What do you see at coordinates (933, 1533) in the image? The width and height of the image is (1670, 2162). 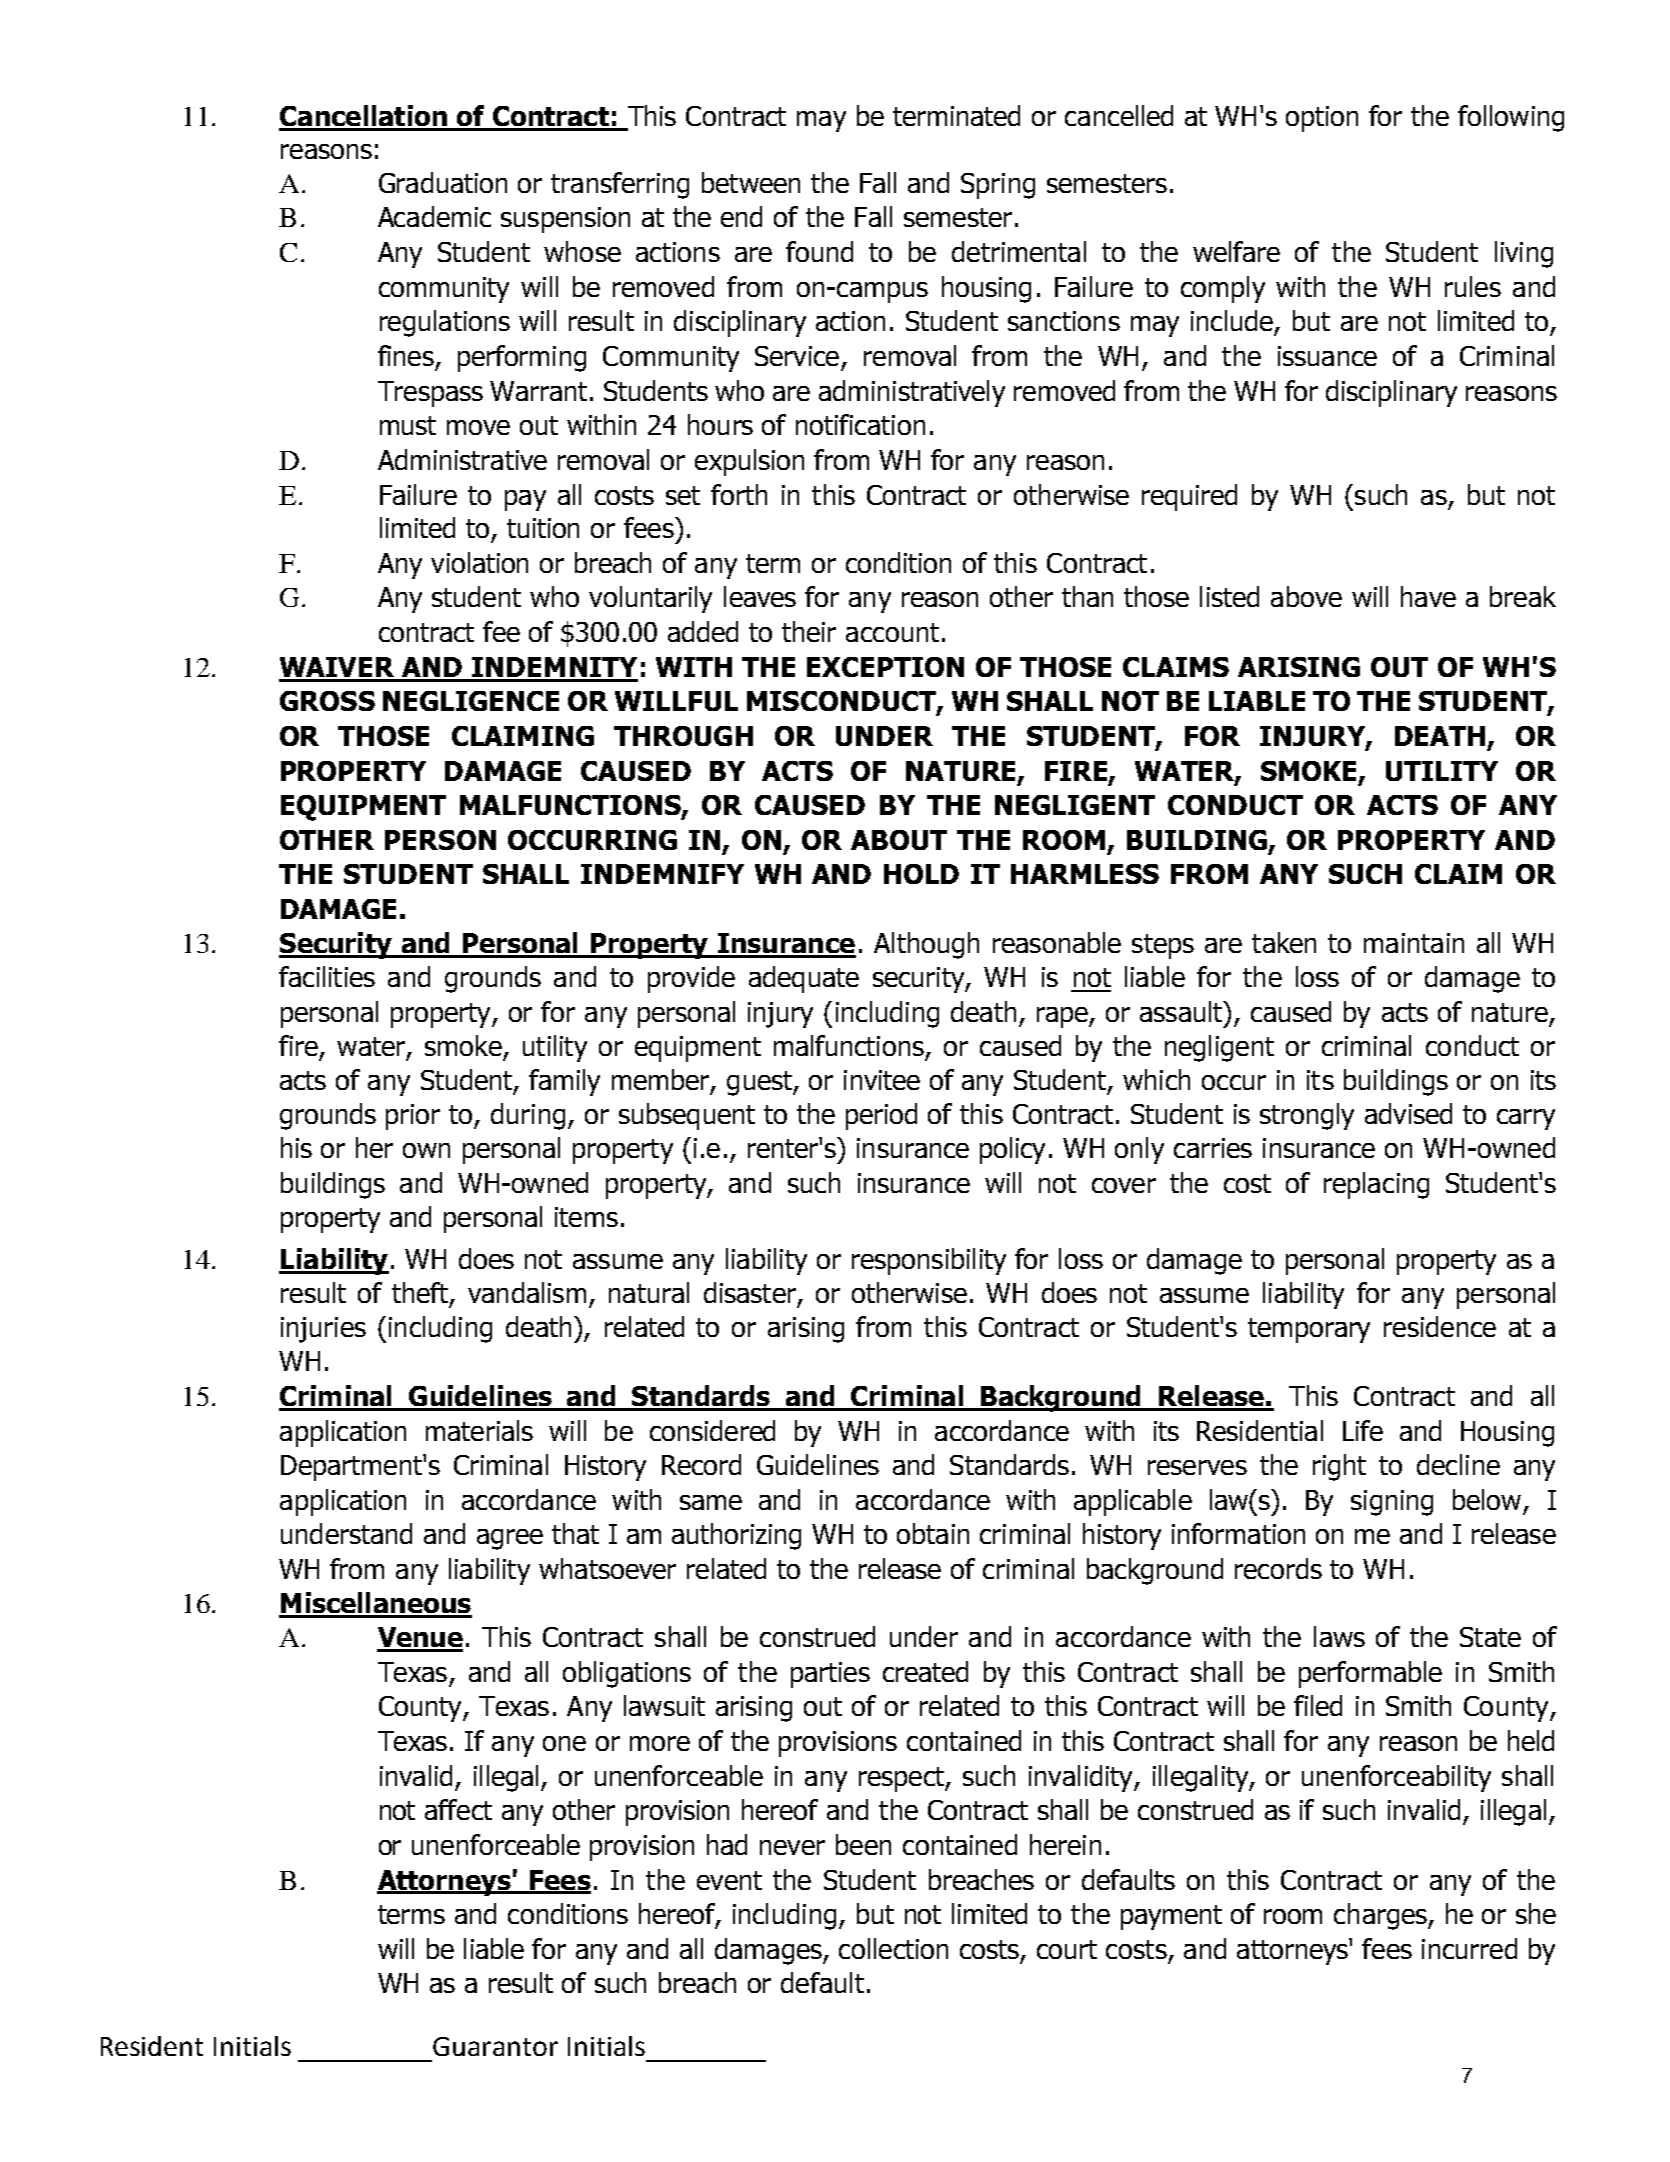 I see `obtain` at bounding box center [933, 1533].
